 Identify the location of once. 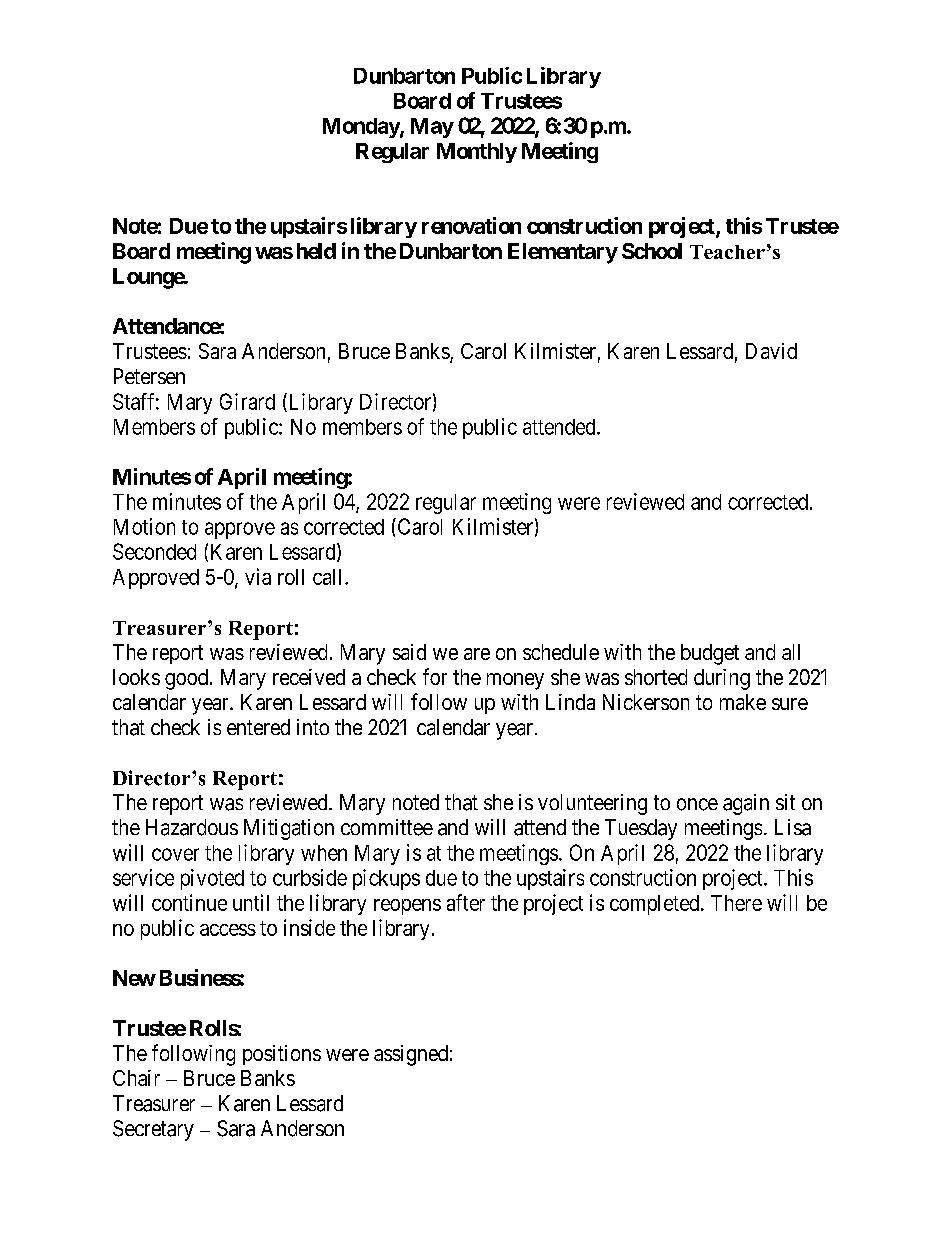
(697, 804).
